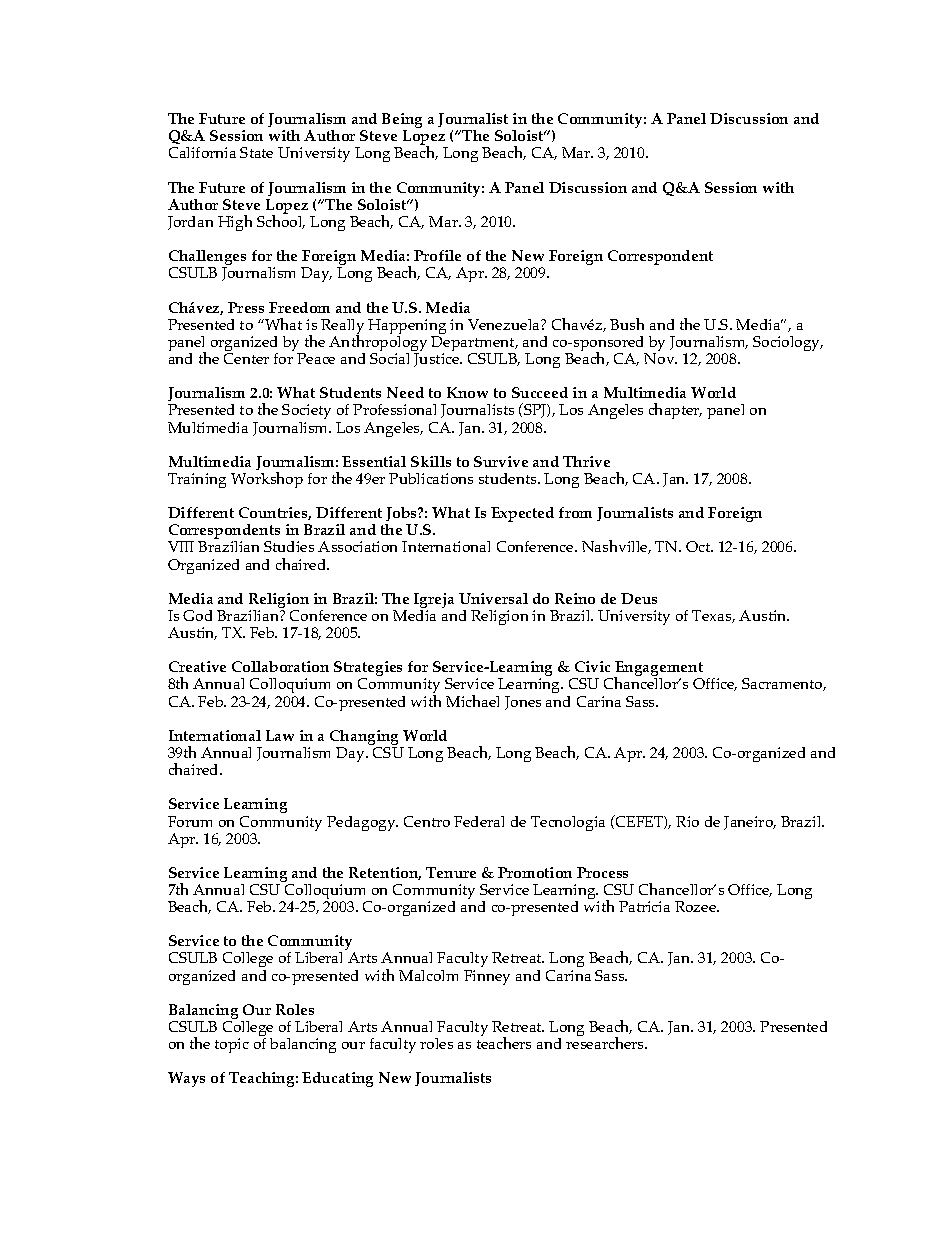  Describe the element at coordinates (197, 615) in the screenshot. I see `God` at that location.
